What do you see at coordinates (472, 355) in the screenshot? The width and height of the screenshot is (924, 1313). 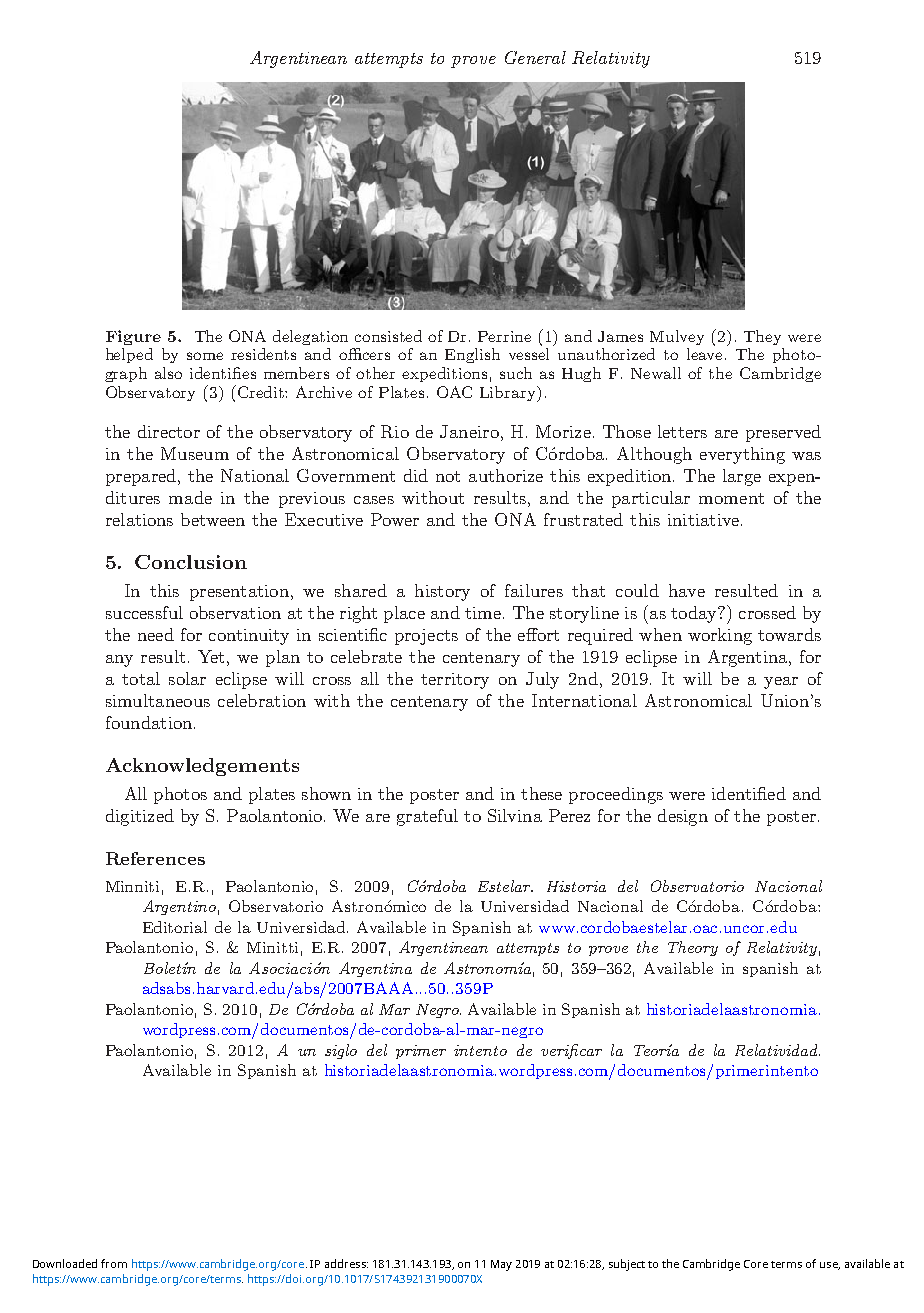 I see `English` at bounding box center [472, 355].
